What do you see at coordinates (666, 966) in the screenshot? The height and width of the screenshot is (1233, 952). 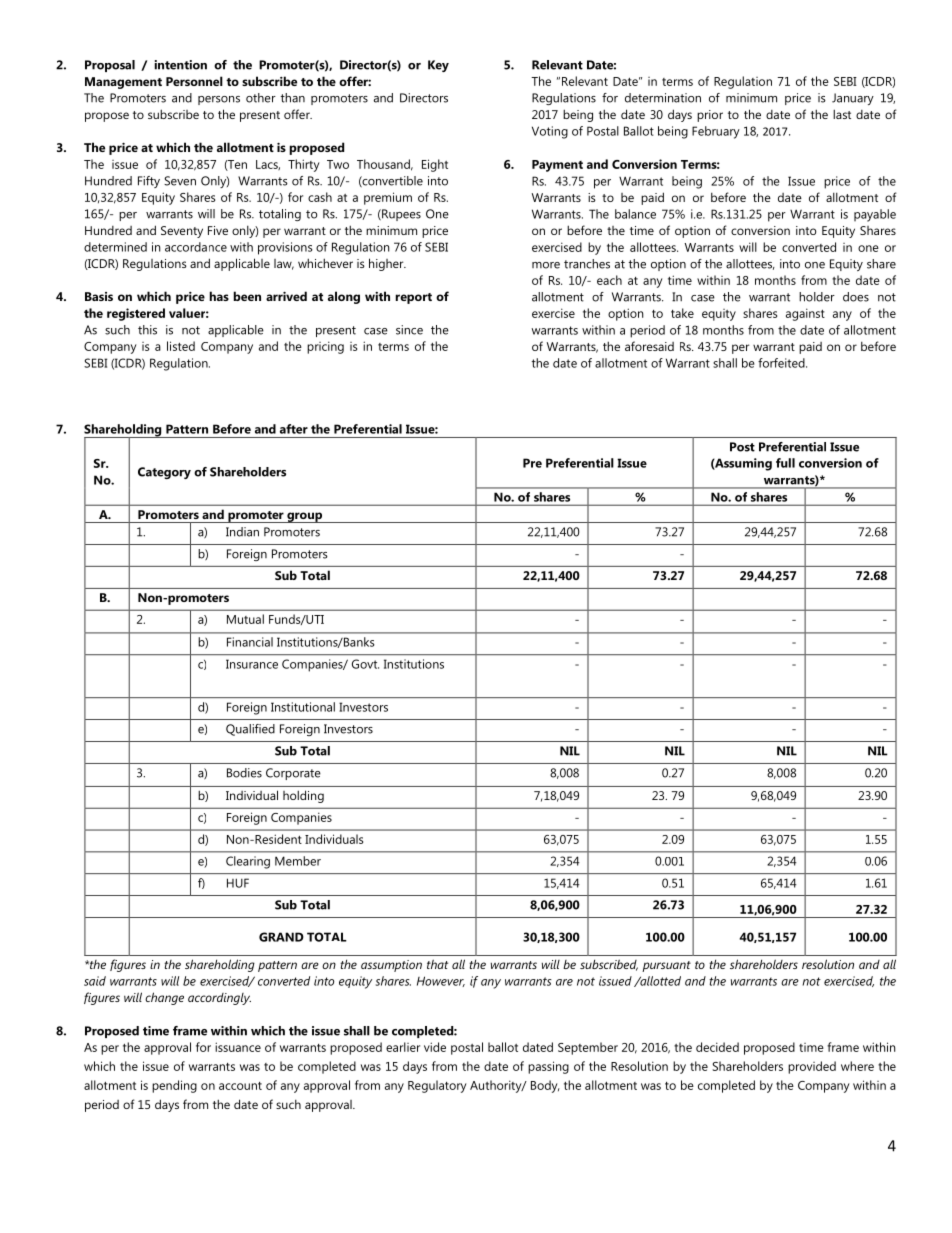 I see `pursuant` at bounding box center [666, 966].
